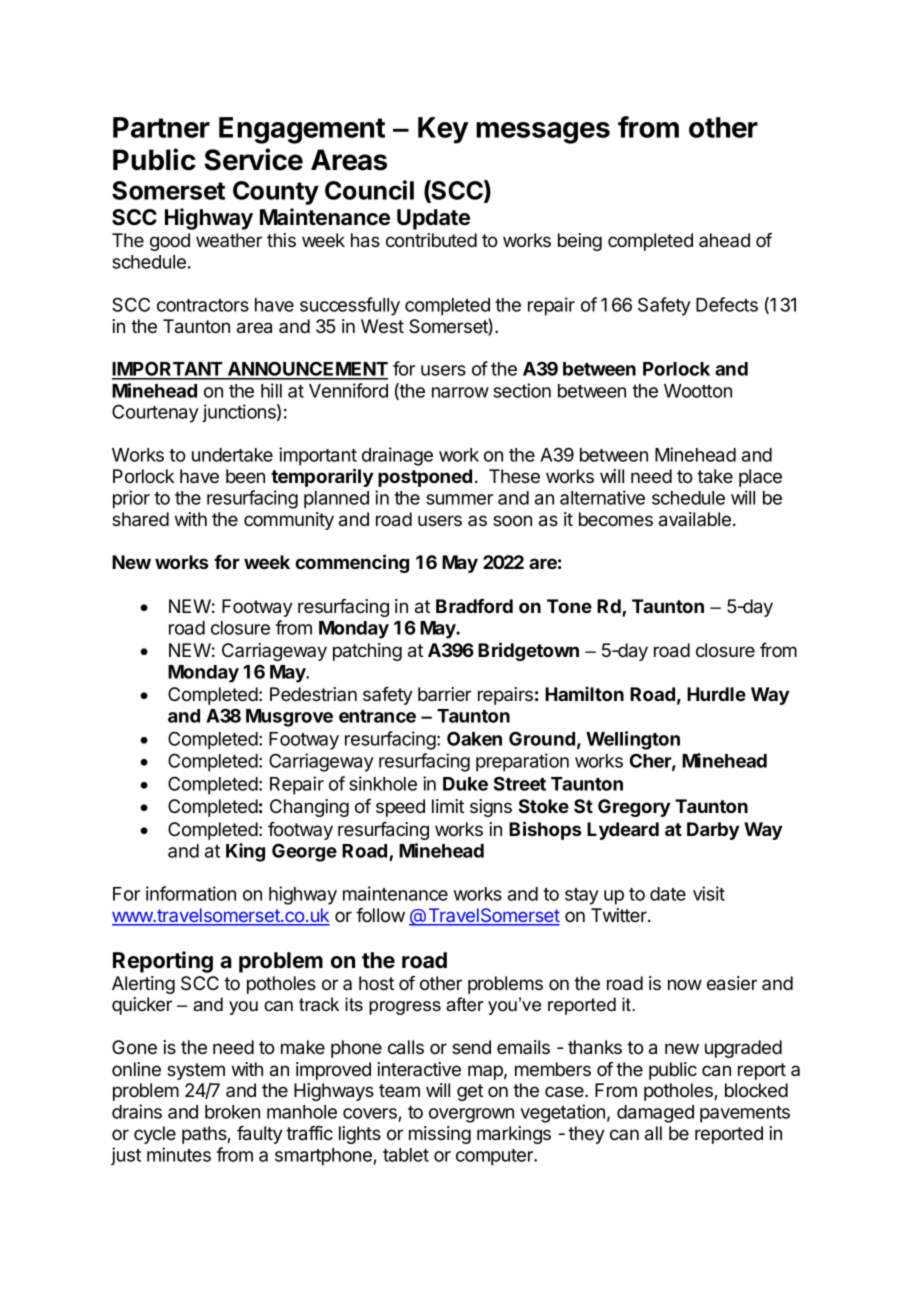 The image size is (924, 1308). Describe the element at coordinates (633, 740) in the screenshot. I see `Wellington` at that location.
